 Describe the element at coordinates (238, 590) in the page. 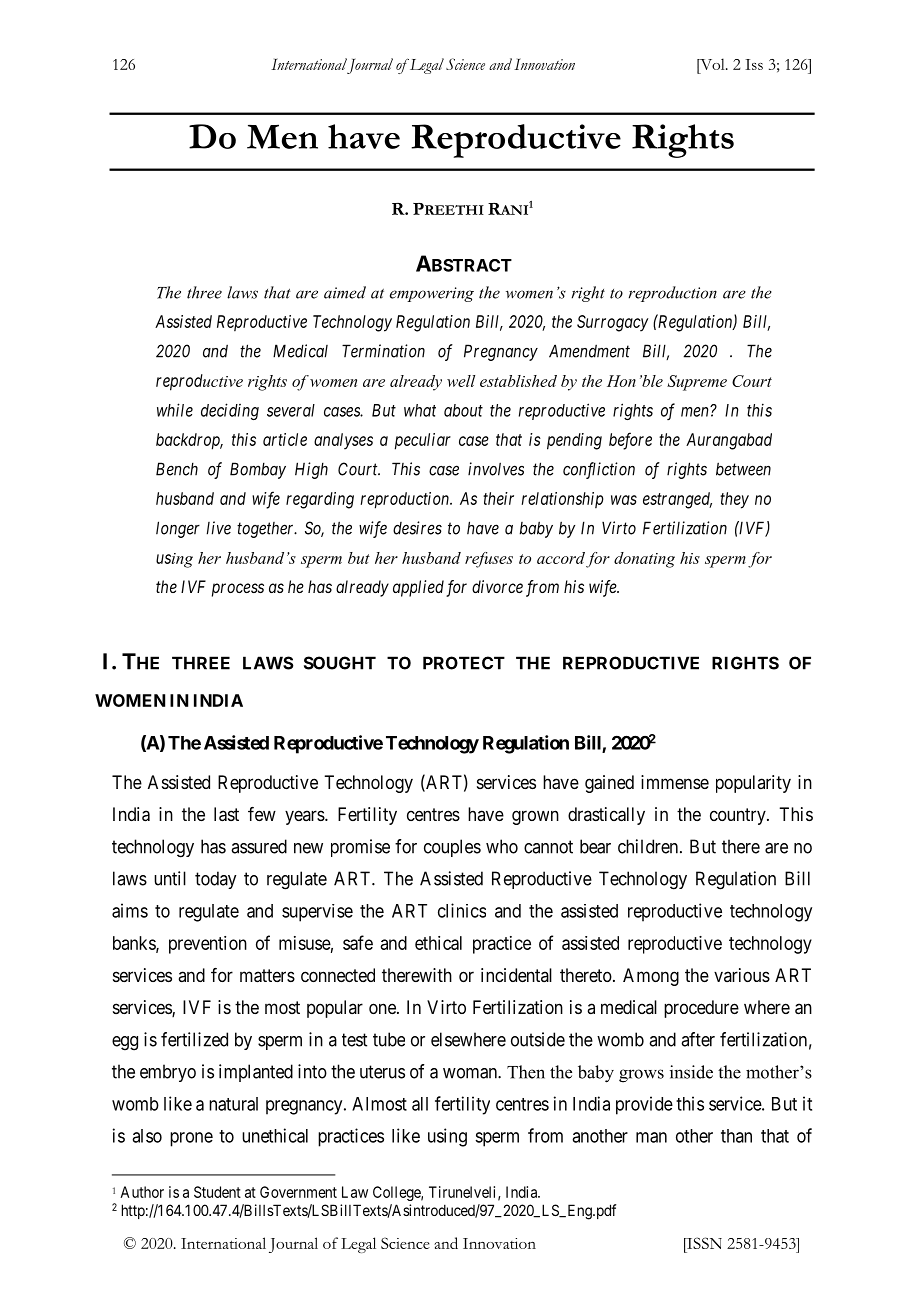

I see `process` at that location.
